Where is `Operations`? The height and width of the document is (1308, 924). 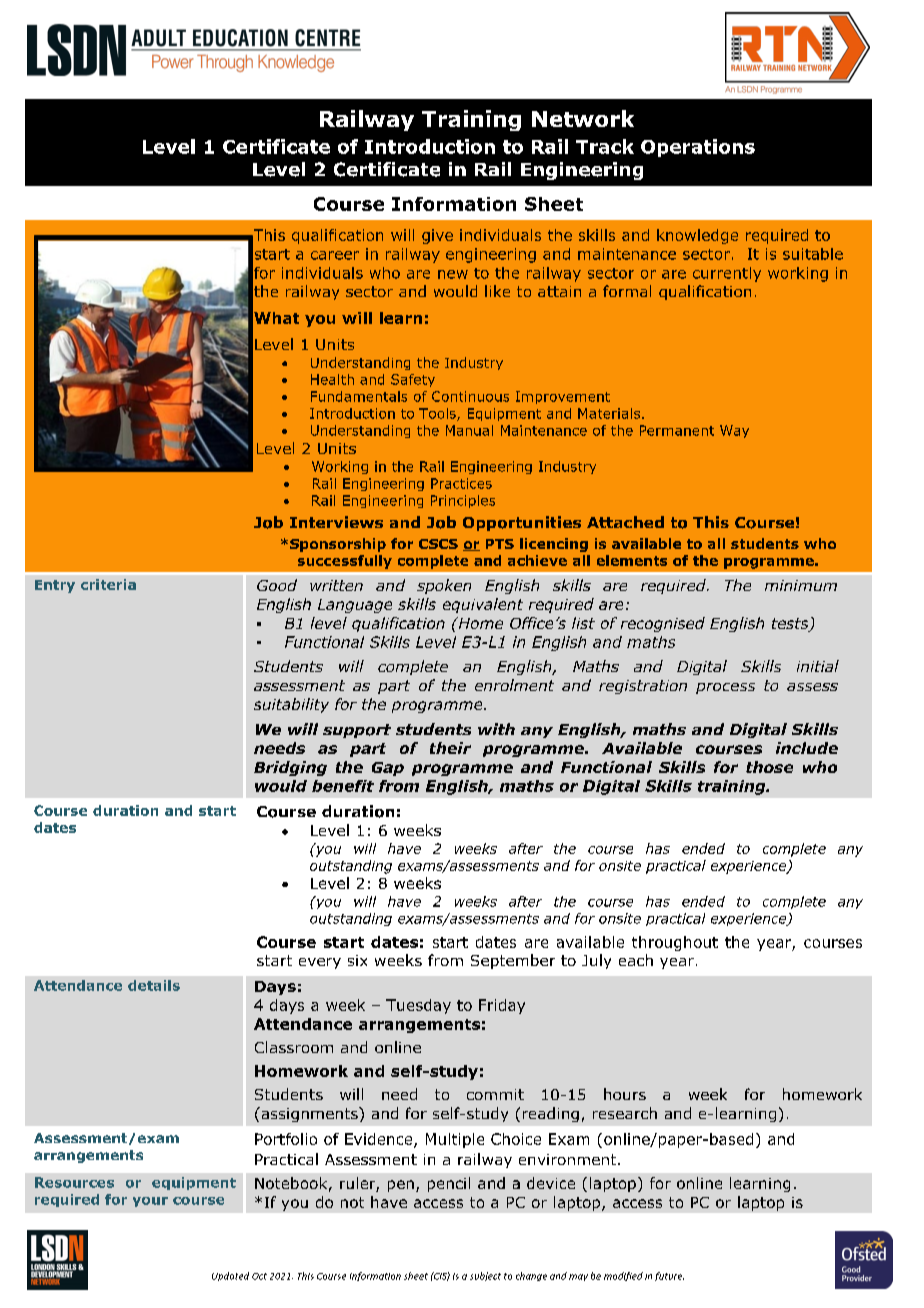
Operations is located at coordinates (698, 148).
